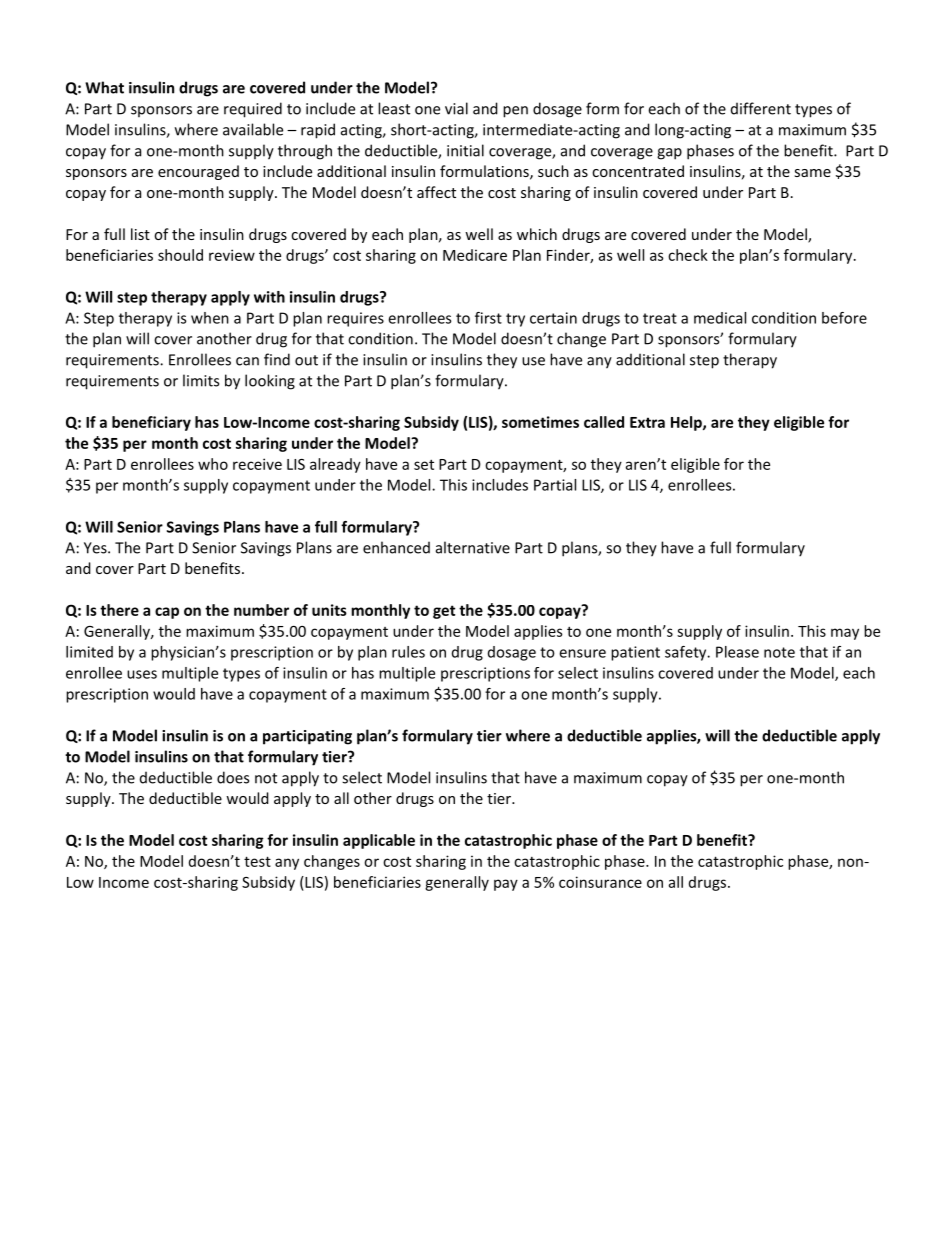  I want to click on set, so click(424, 464).
